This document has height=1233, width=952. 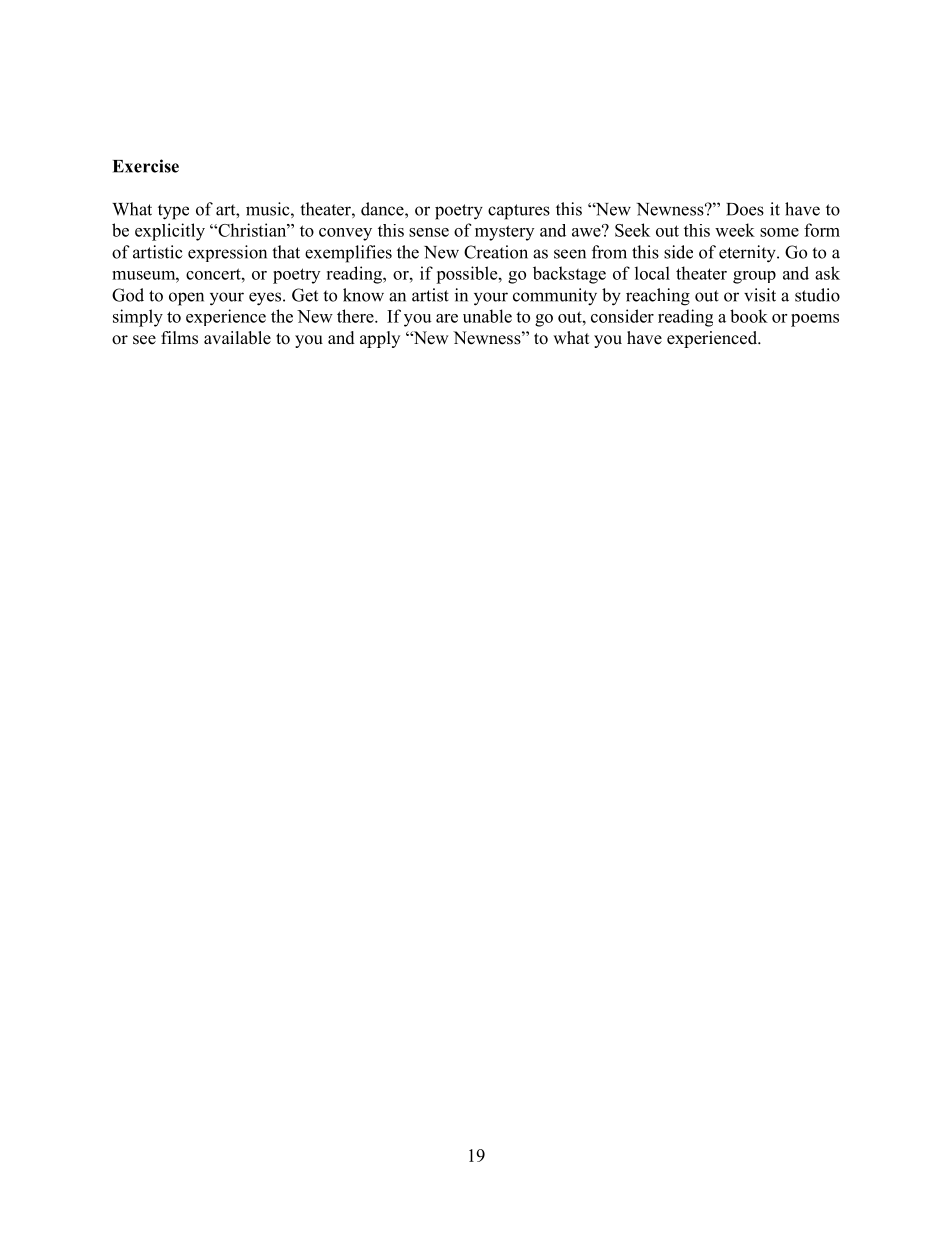 What do you see at coordinates (170, 232) in the document?
I see `explicitly` at bounding box center [170, 232].
